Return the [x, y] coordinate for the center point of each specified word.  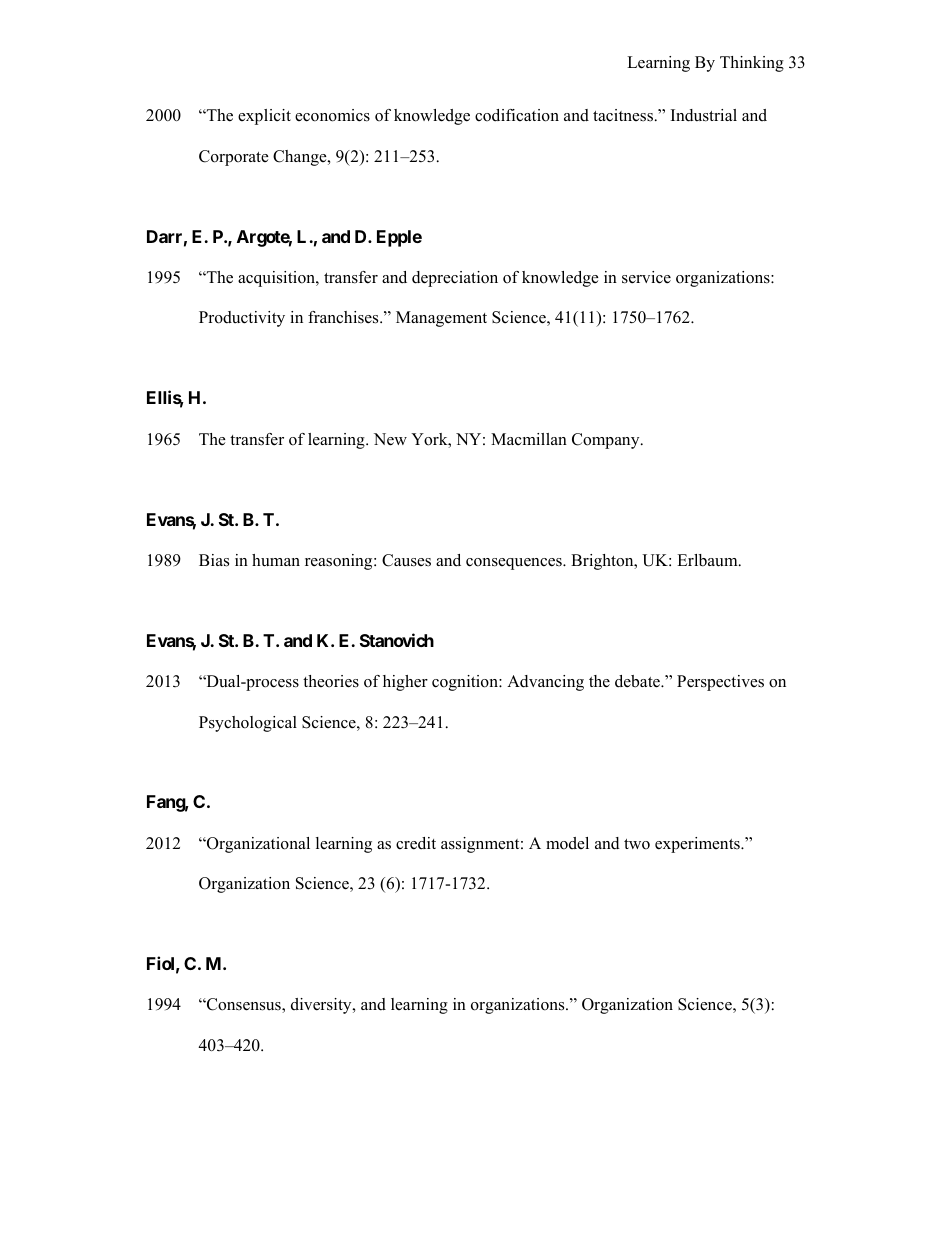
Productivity [242, 319]
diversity [322, 1006]
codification [517, 115]
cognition [466, 683]
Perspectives [720, 683]
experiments [698, 845]
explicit [264, 117]
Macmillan [529, 439]
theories [331, 681]
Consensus [244, 1005]
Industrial [704, 115]
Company [607, 441]
